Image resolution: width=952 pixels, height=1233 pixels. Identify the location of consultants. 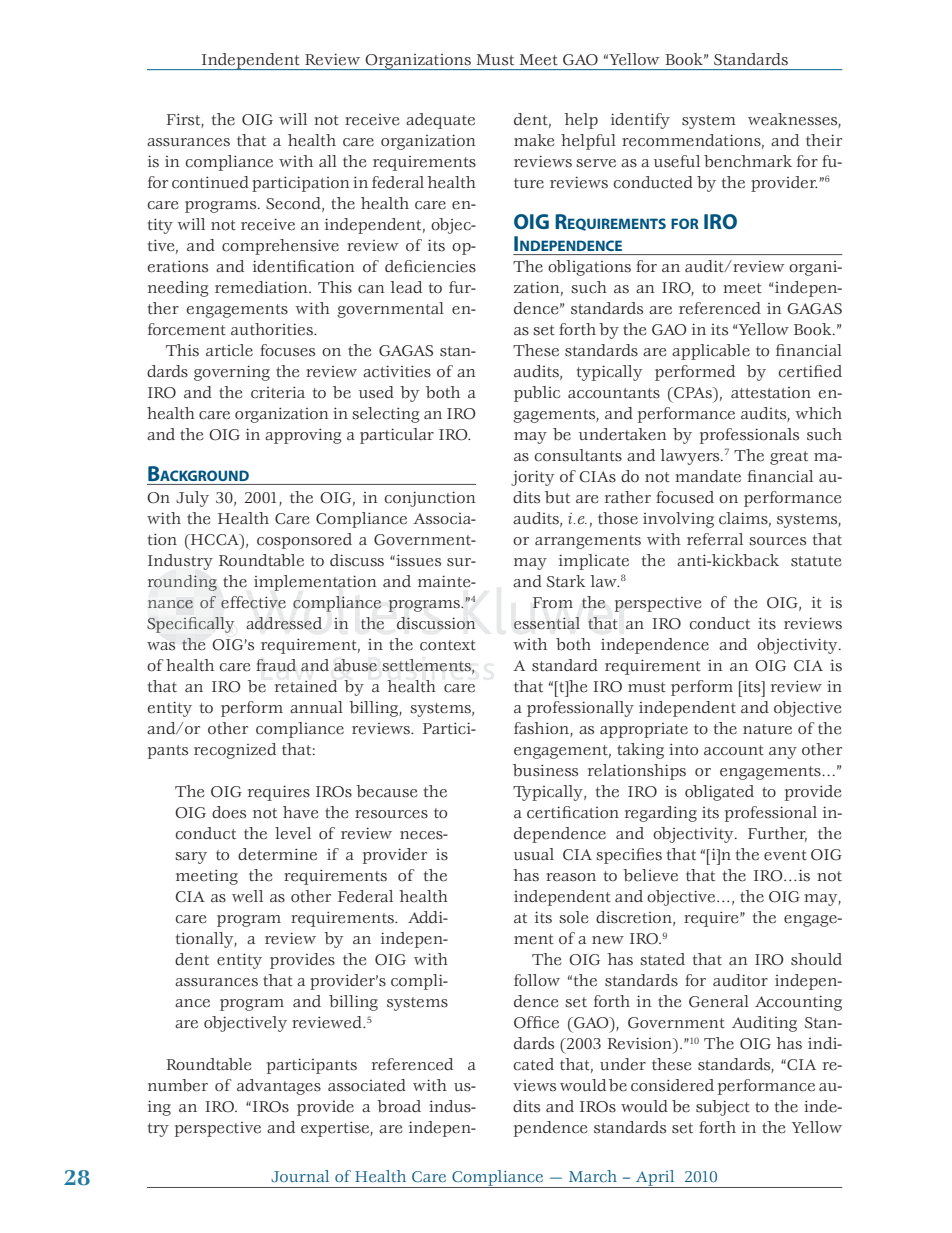
(578, 455).
